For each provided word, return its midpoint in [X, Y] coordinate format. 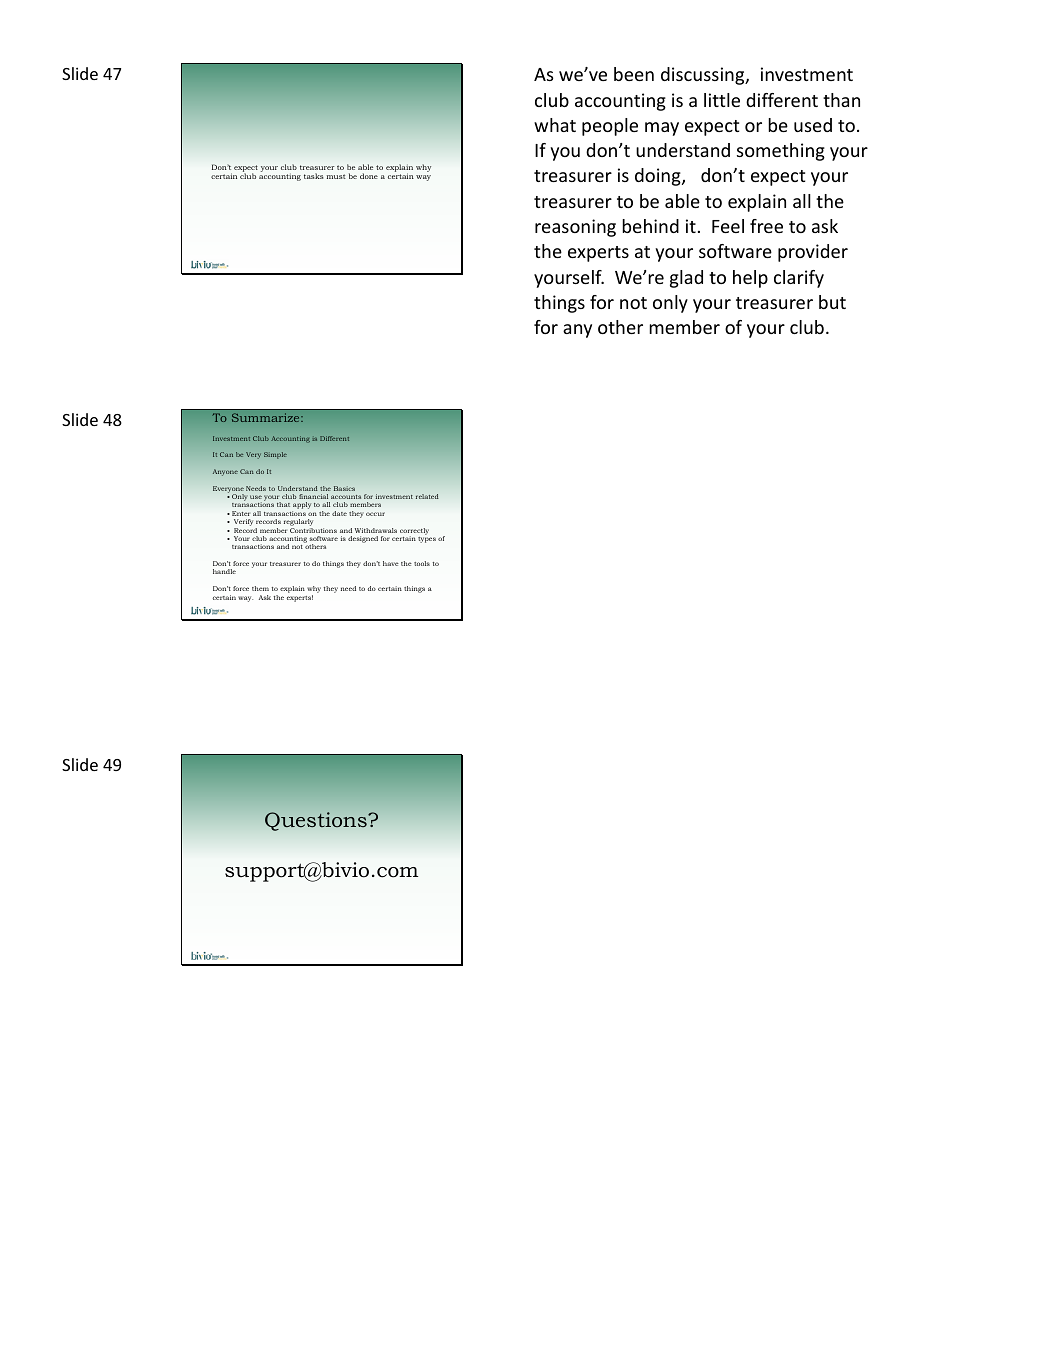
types [427, 540]
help [750, 279]
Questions [317, 821]
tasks [313, 176]
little [722, 100]
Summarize [267, 417]
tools [422, 563]
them [260, 588]
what [555, 125]
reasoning [575, 228]
